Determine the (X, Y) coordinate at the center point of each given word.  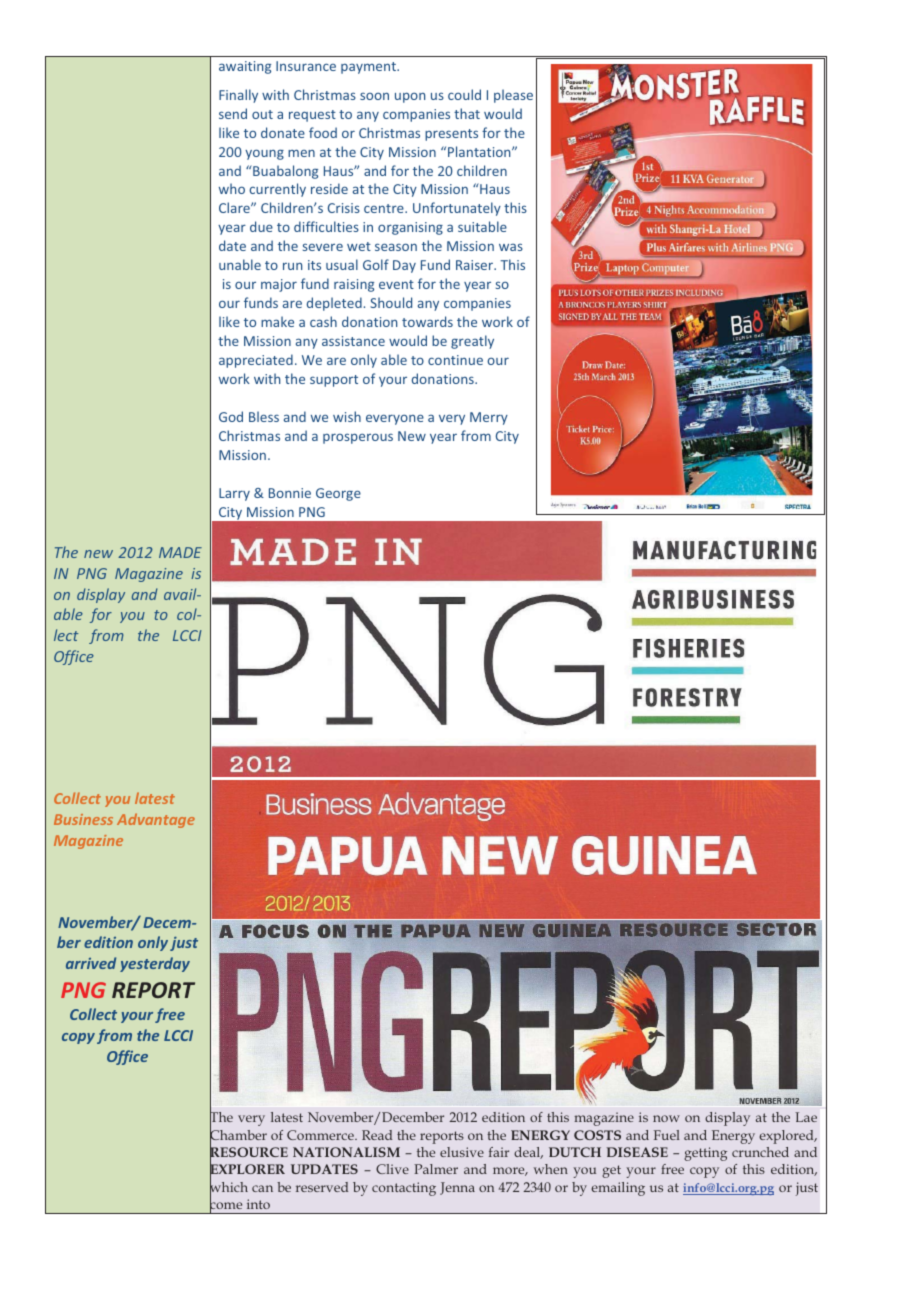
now (666, 1118)
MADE (180, 552)
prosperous (358, 438)
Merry (489, 418)
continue (455, 360)
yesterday (155, 964)
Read (377, 1135)
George (338, 494)
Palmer (436, 1169)
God (231, 416)
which (229, 1187)
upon (410, 97)
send (233, 113)
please (513, 96)
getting (705, 1154)
